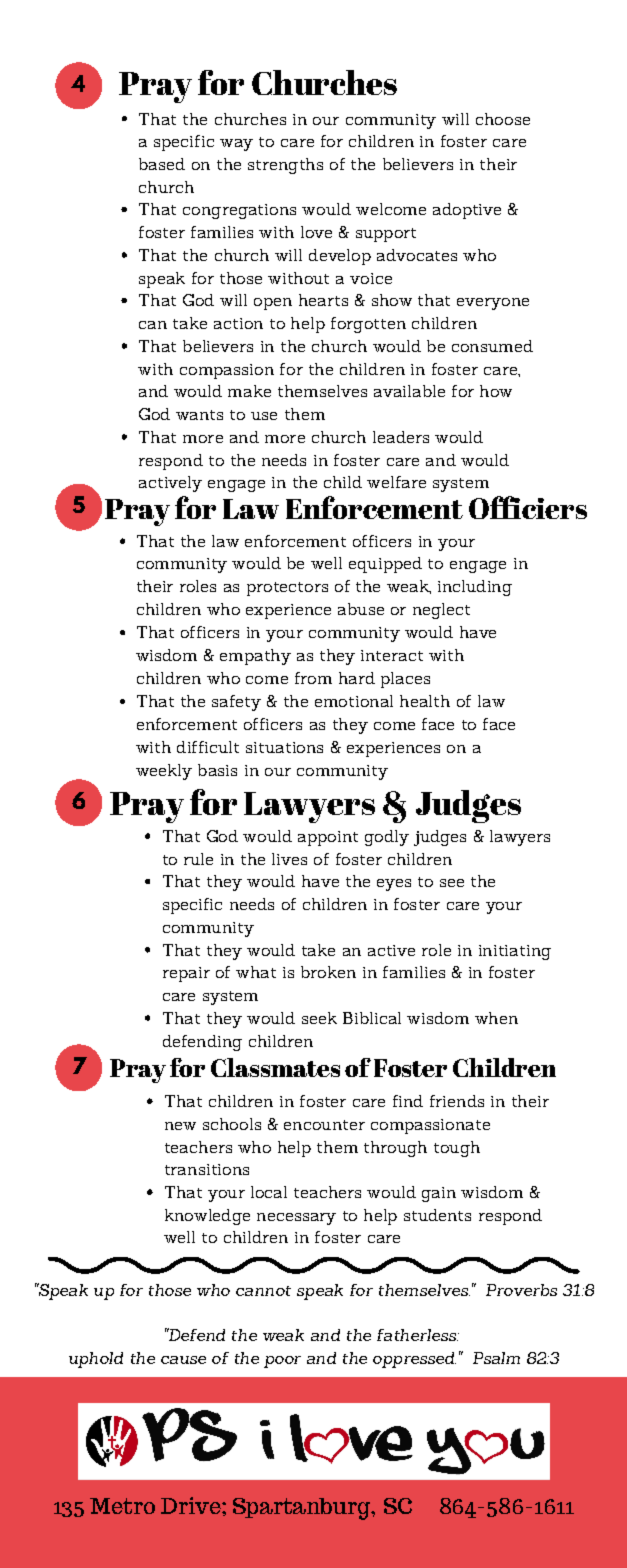 The image size is (627, 1568). Describe the element at coordinates (164, 772) in the page. I see `weekly` at that location.
